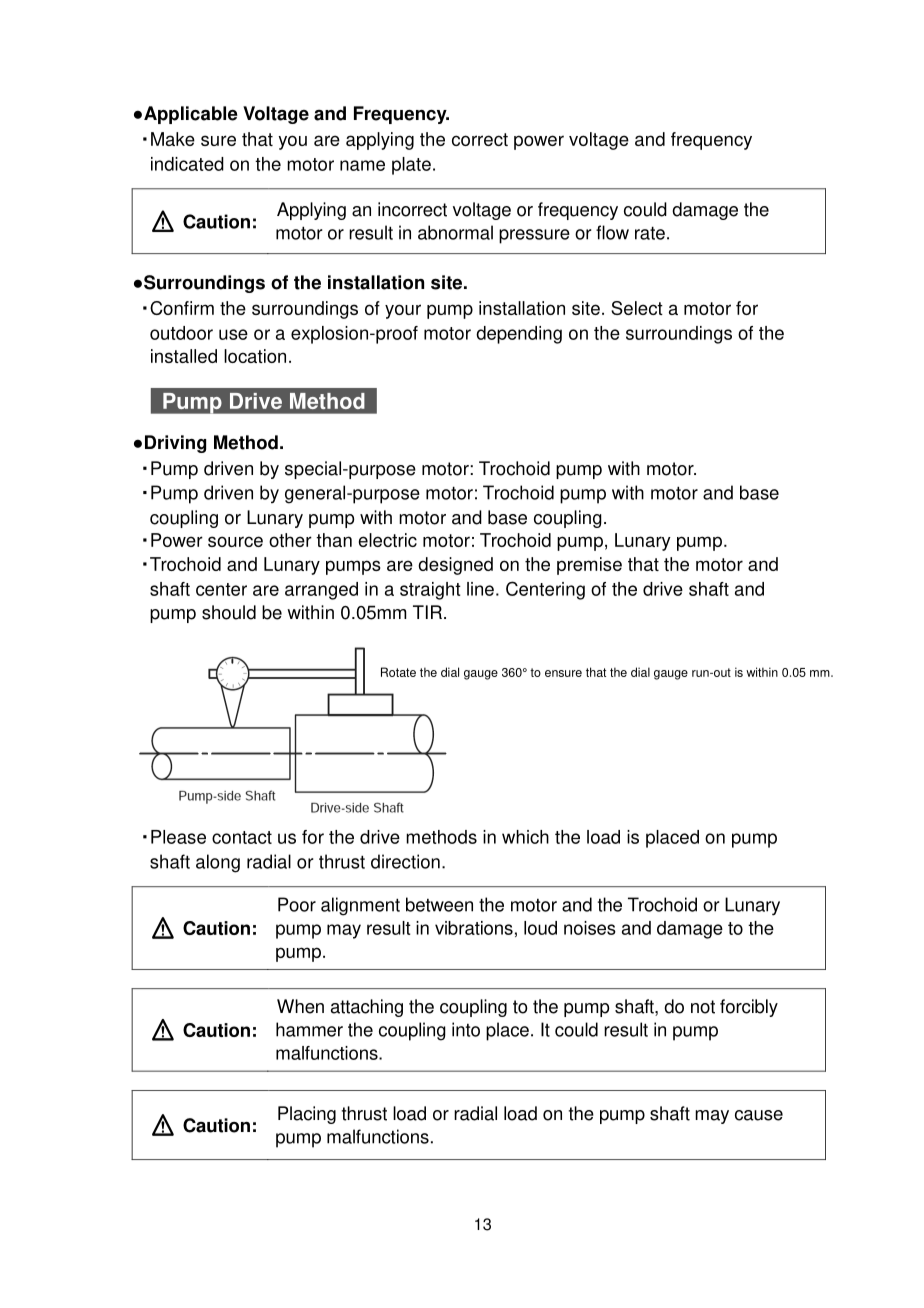  Describe the element at coordinates (759, 1115) in the screenshot. I see `cause` at that location.
